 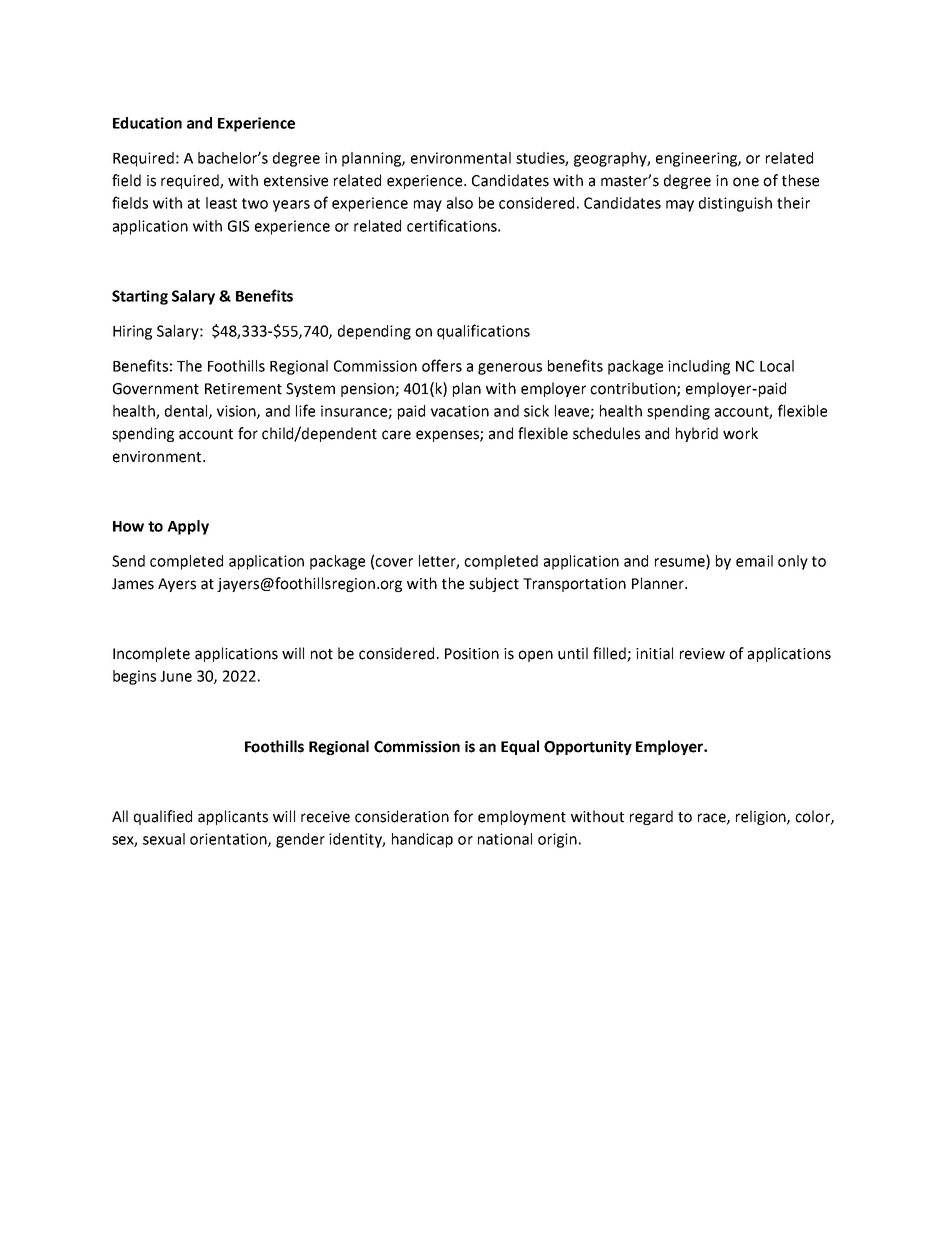 What do you see at coordinates (422, 840) in the page?
I see `handicap` at bounding box center [422, 840].
